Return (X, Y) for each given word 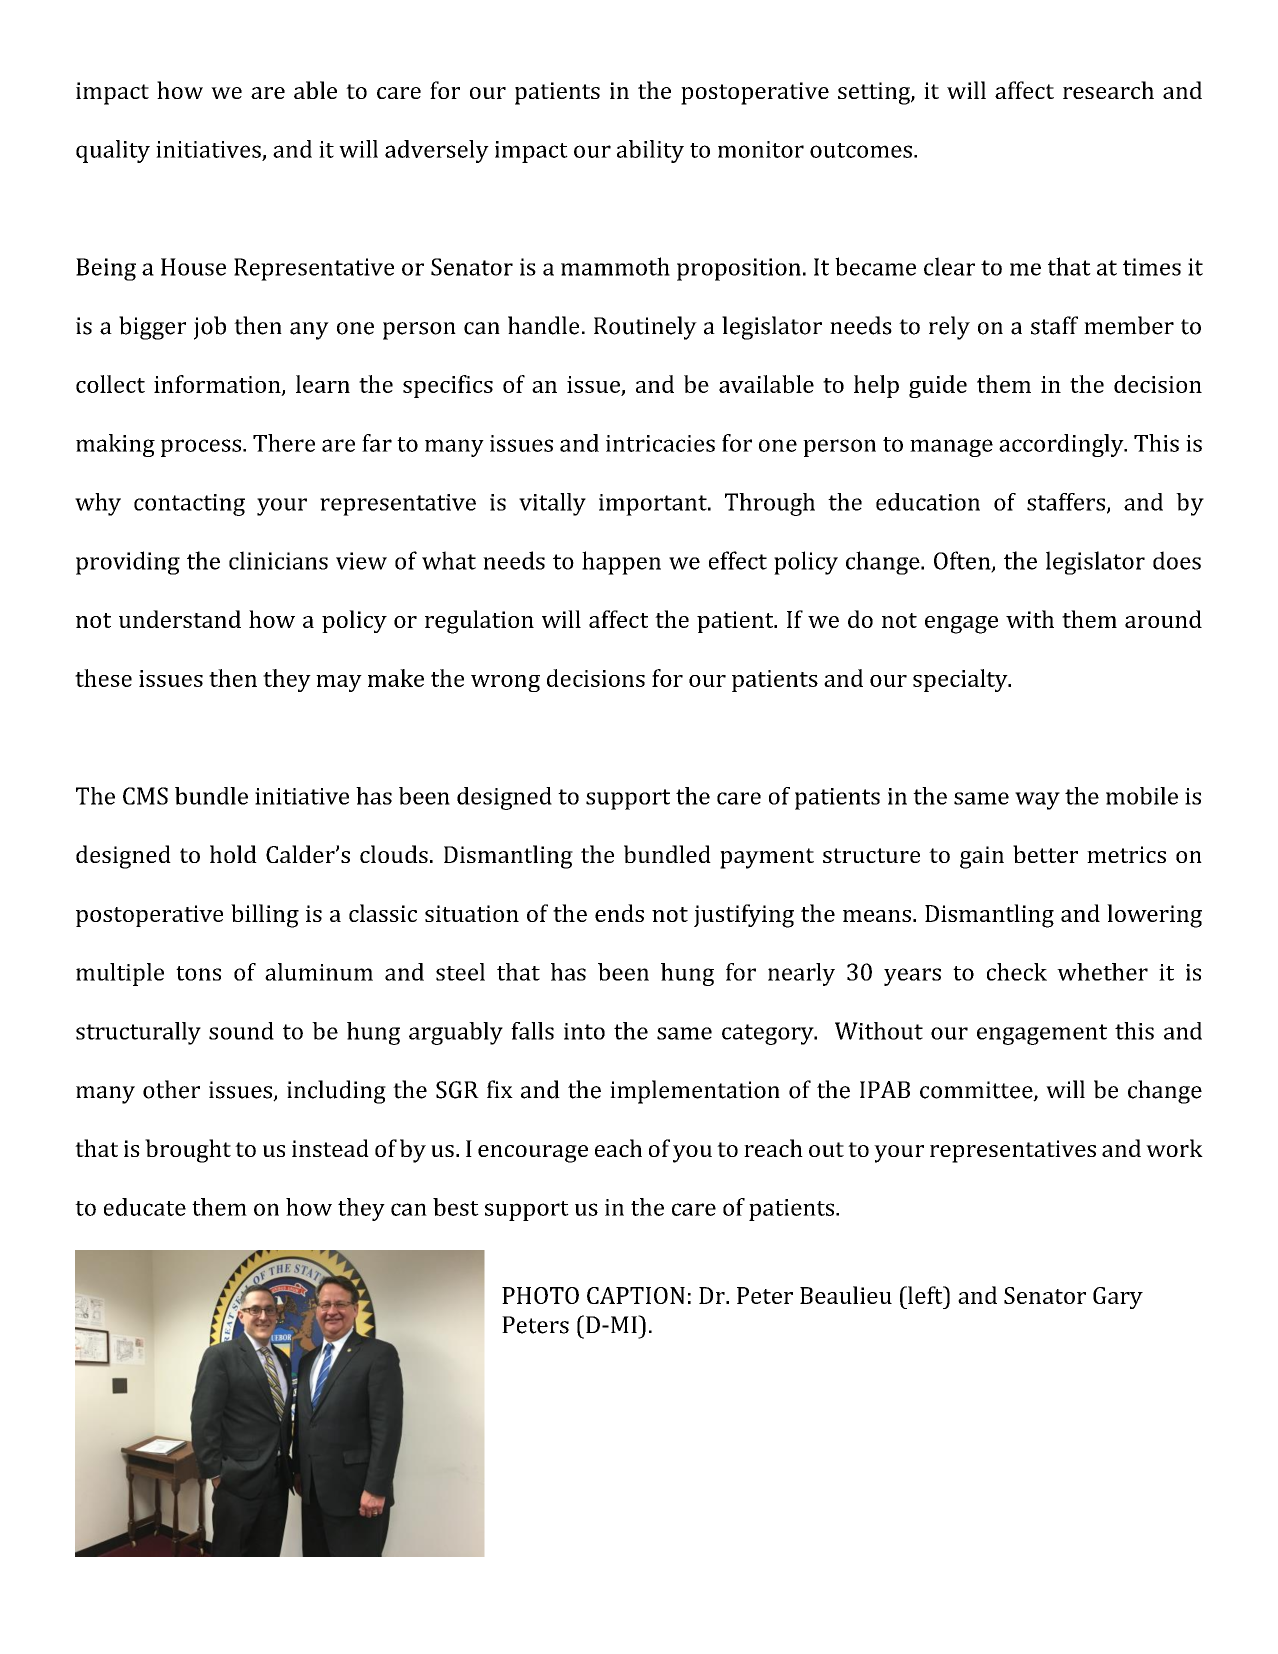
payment (767, 858)
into (584, 1031)
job (210, 328)
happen (621, 563)
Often (963, 561)
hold (233, 854)
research (1108, 90)
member (1129, 325)
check (1017, 972)
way (1037, 801)
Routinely (645, 328)
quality (113, 151)
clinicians (278, 560)
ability (650, 151)
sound (241, 1031)
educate (145, 1207)
